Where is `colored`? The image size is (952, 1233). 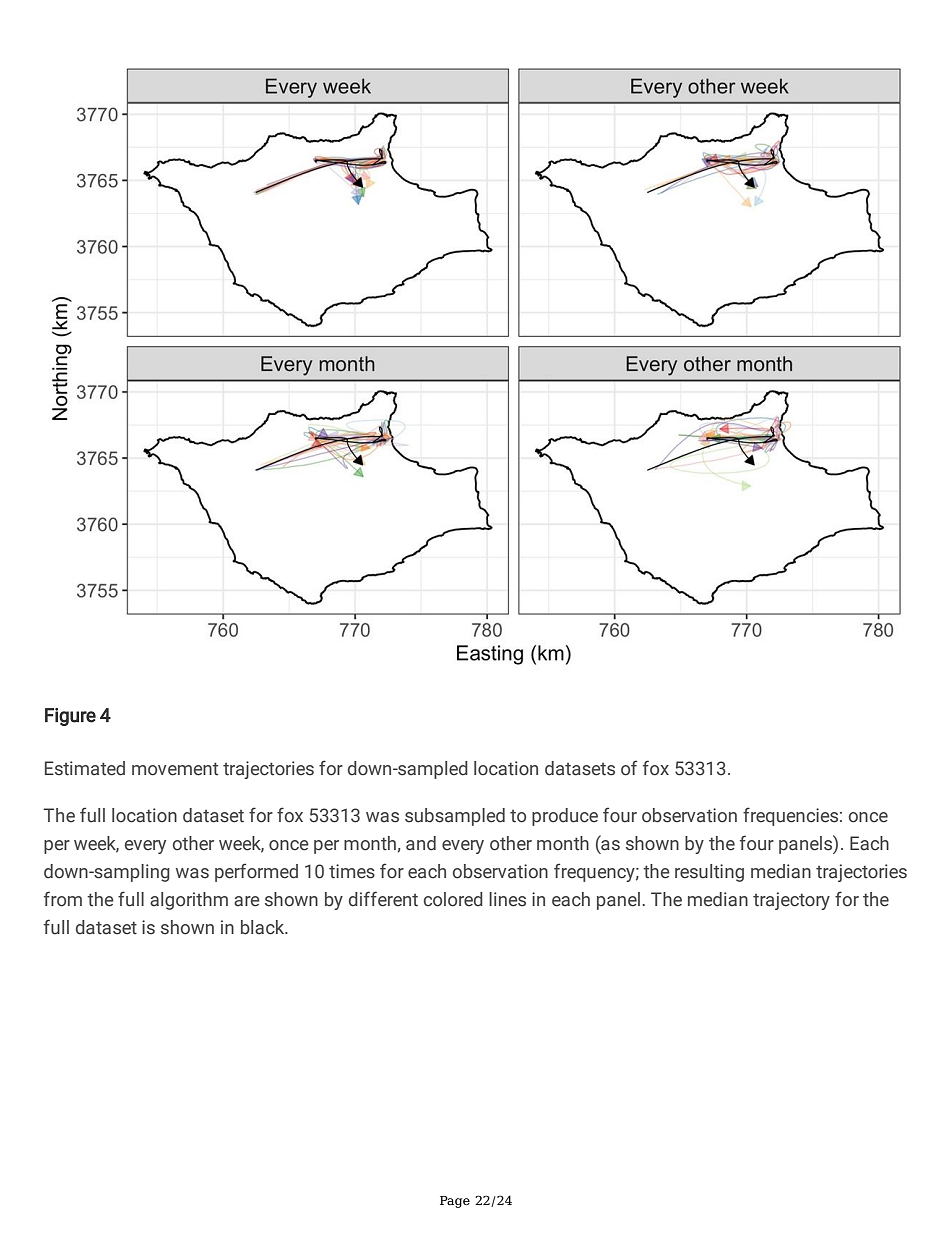 colored is located at coordinates (453, 899).
